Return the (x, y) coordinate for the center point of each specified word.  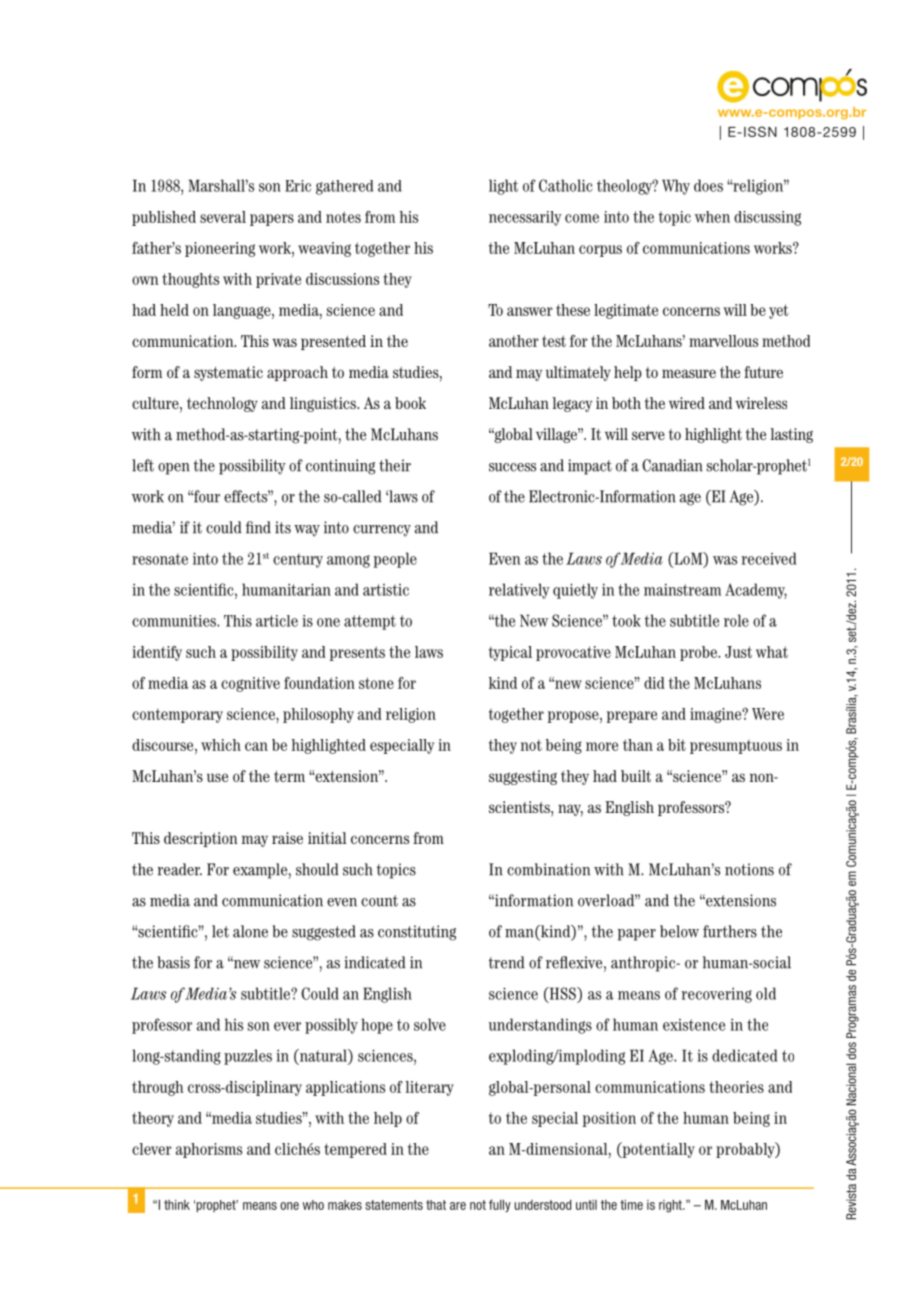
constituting (417, 933)
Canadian (672, 465)
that (436, 1205)
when (712, 217)
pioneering (220, 249)
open (174, 469)
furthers (730, 931)
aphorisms (209, 1150)
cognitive (250, 684)
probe (699, 653)
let (220, 931)
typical (510, 653)
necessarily (525, 218)
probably (746, 1150)
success (512, 467)
